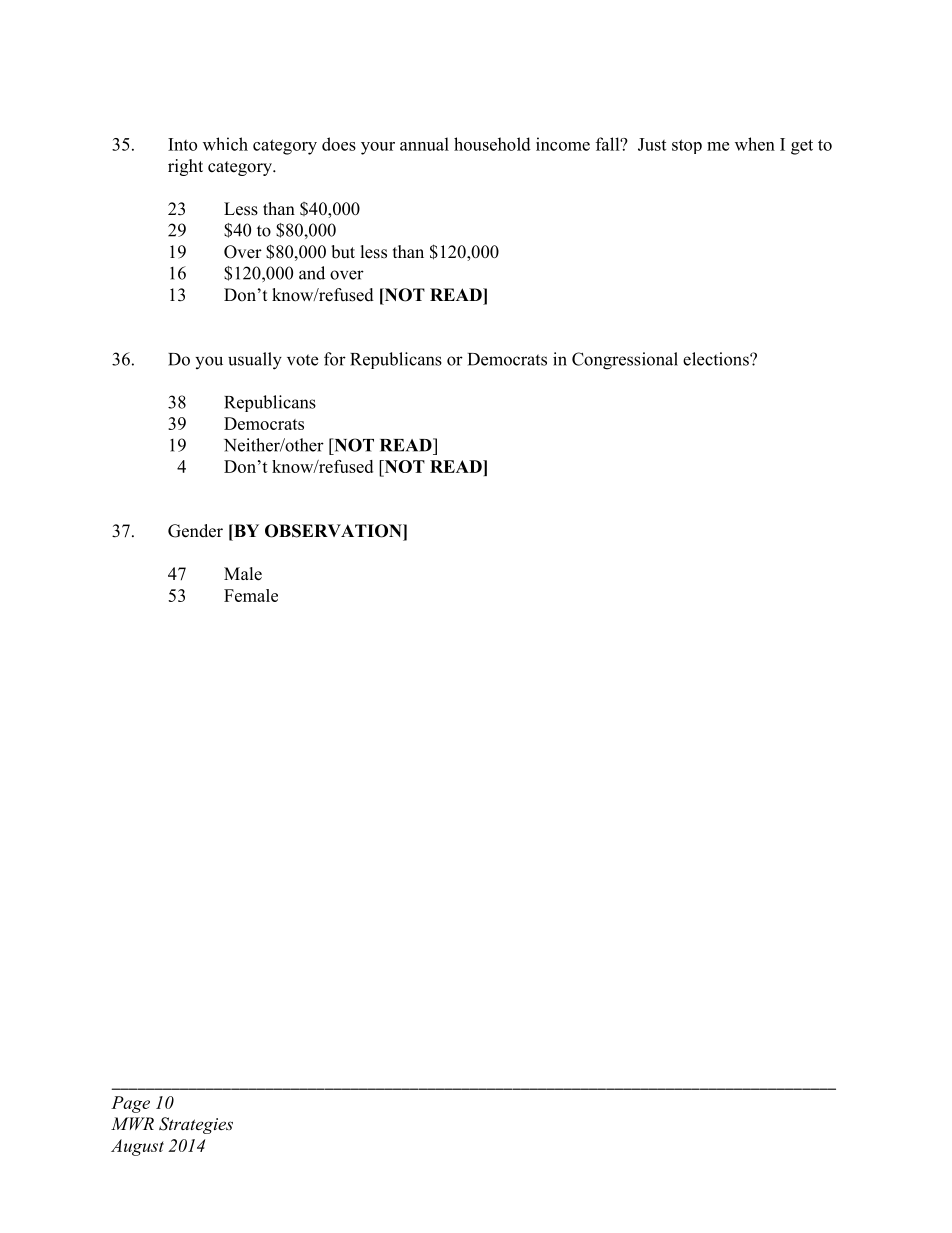 The height and width of the screenshot is (1233, 952). What do you see at coordinates (717, 359) in the screenshot?
I see `elections` at bounding box center [717, 359].
